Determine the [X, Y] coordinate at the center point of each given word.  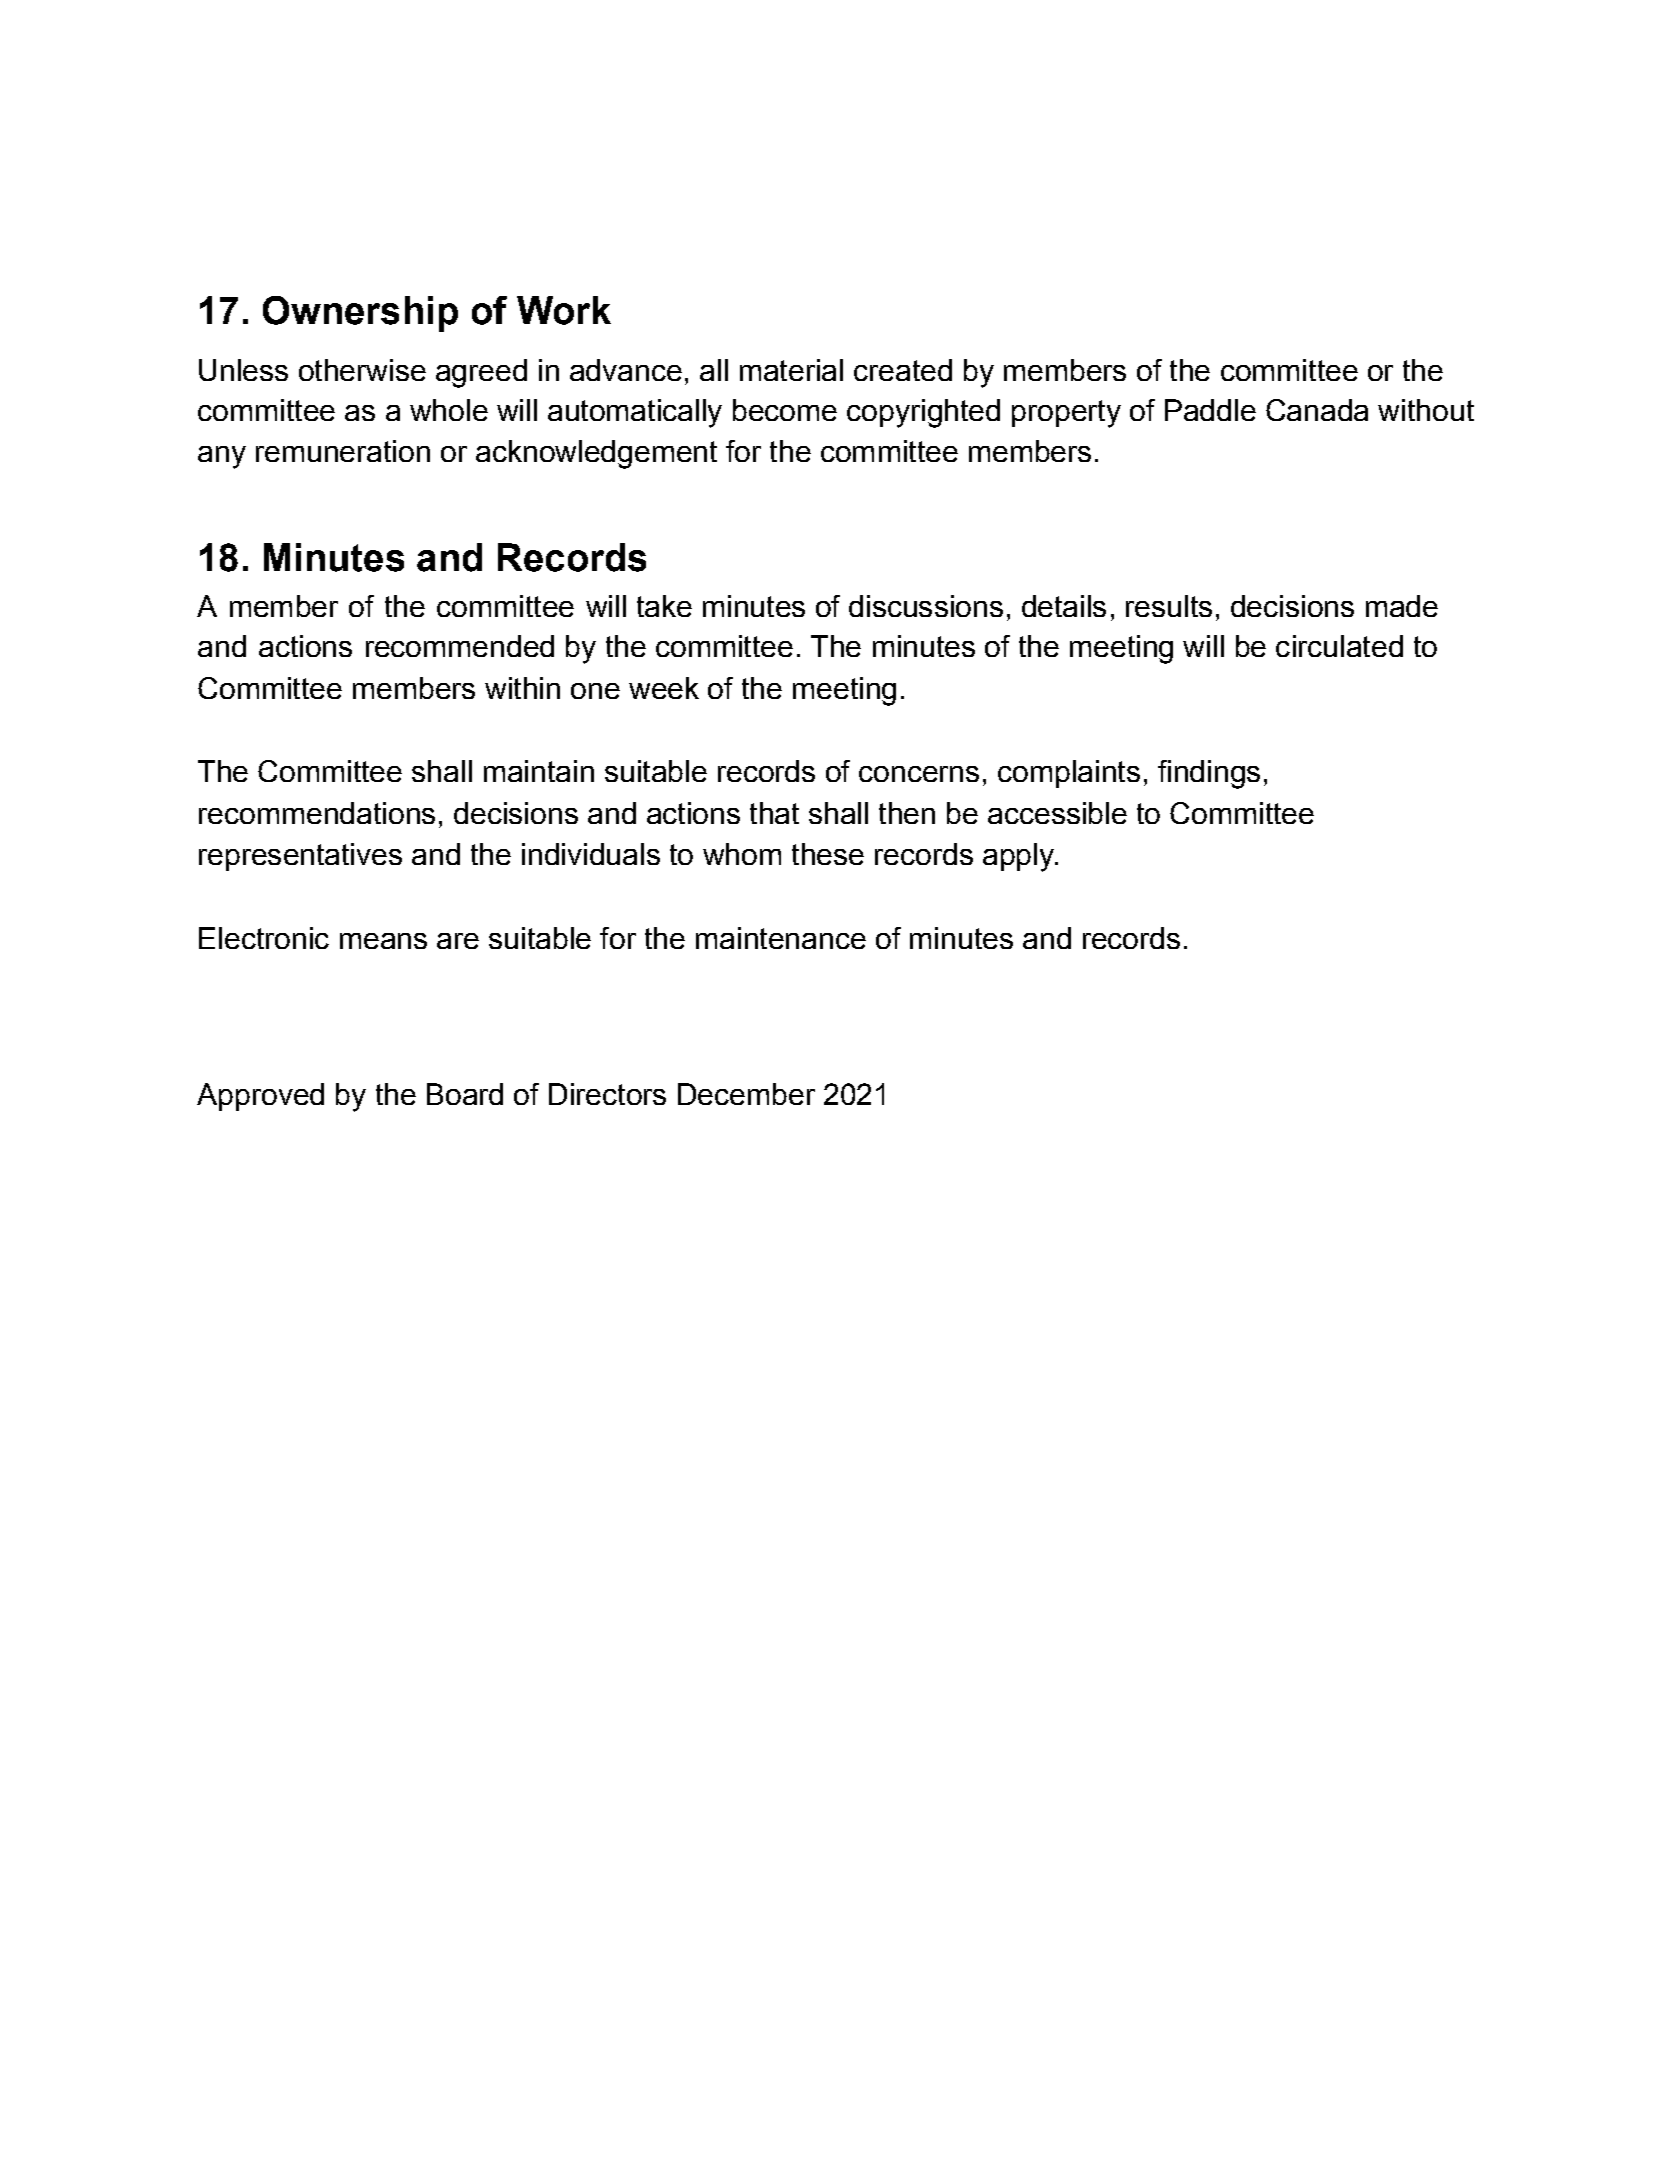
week [664, 688]
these [828, 854]
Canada [1317, 410]
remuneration [343, 451]
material [791, 370]
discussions [926, 606]
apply [1019, 857]
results [1169, 606]
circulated [1339, 646]
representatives [300, 857]
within [522, 688]
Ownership [360, 314]
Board [465, 1094]
